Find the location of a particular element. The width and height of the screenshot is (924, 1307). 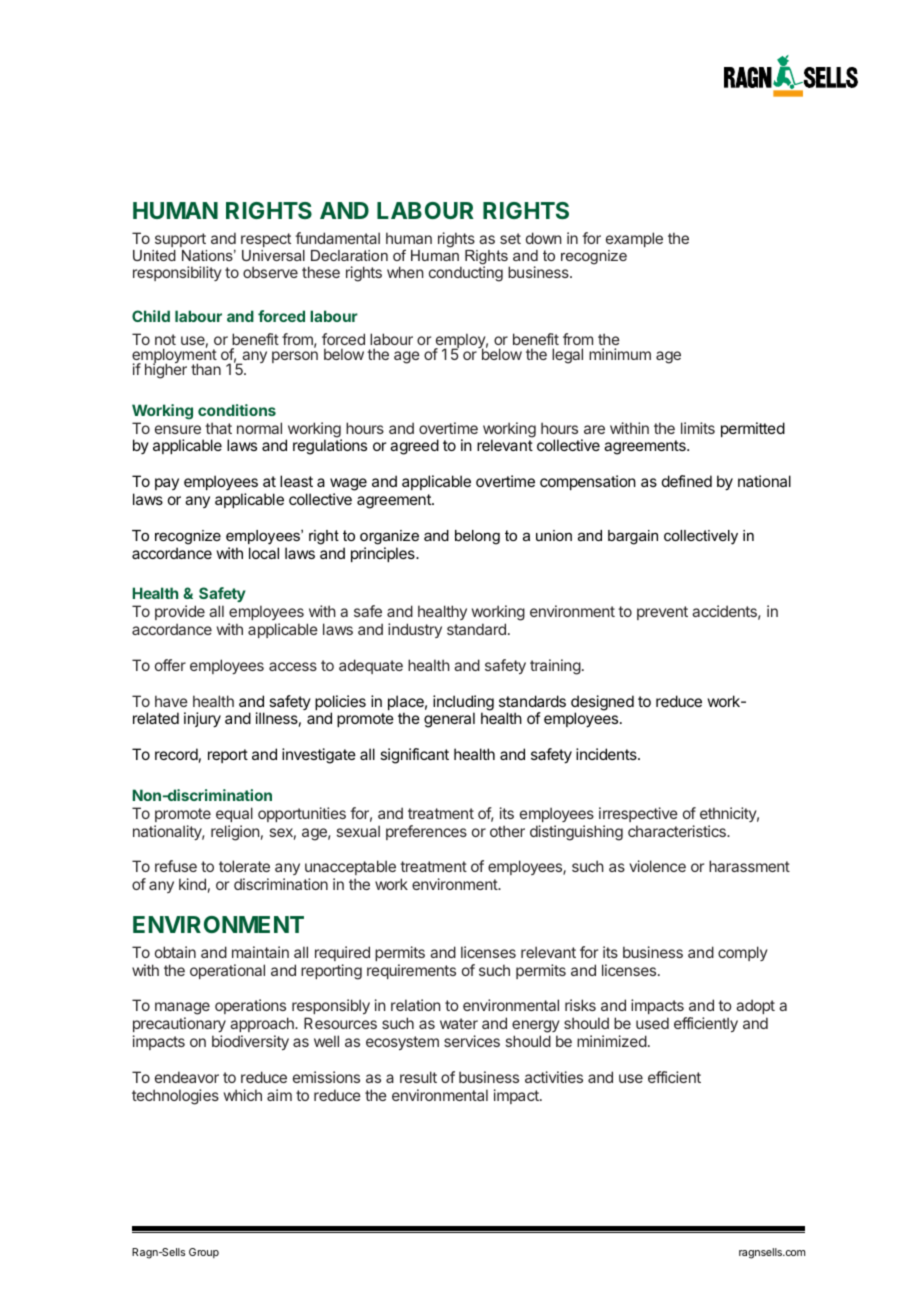

responsibility is located at coordinates (177, 273).
